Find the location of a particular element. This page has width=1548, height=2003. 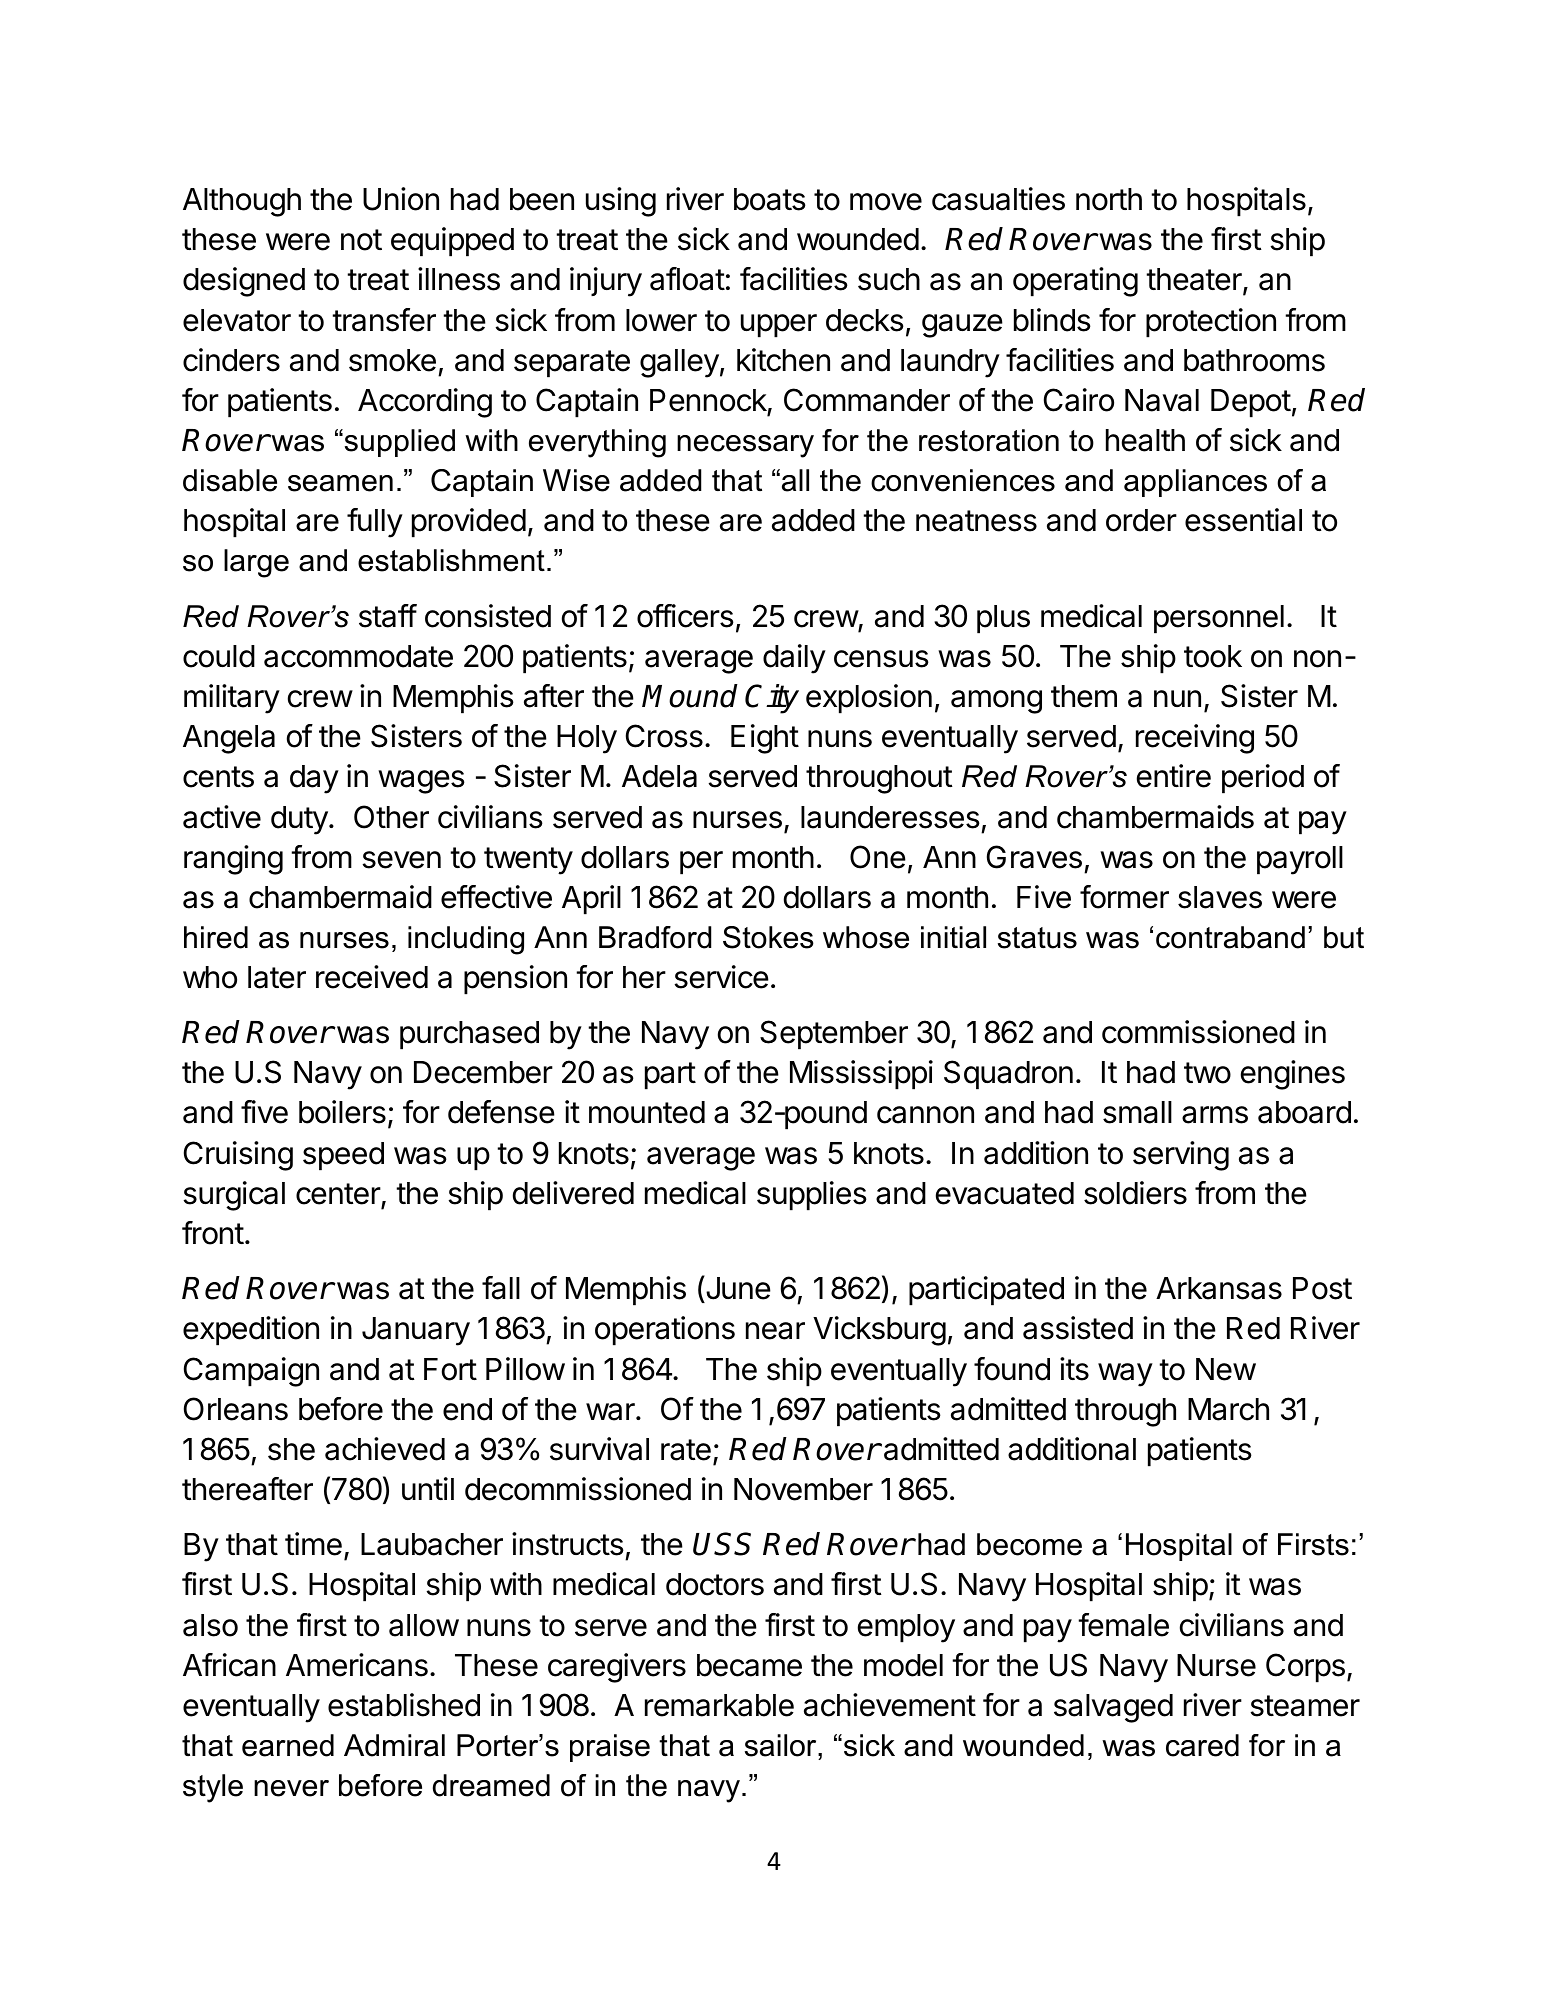

New is located at coordinates (1226, 1369).
